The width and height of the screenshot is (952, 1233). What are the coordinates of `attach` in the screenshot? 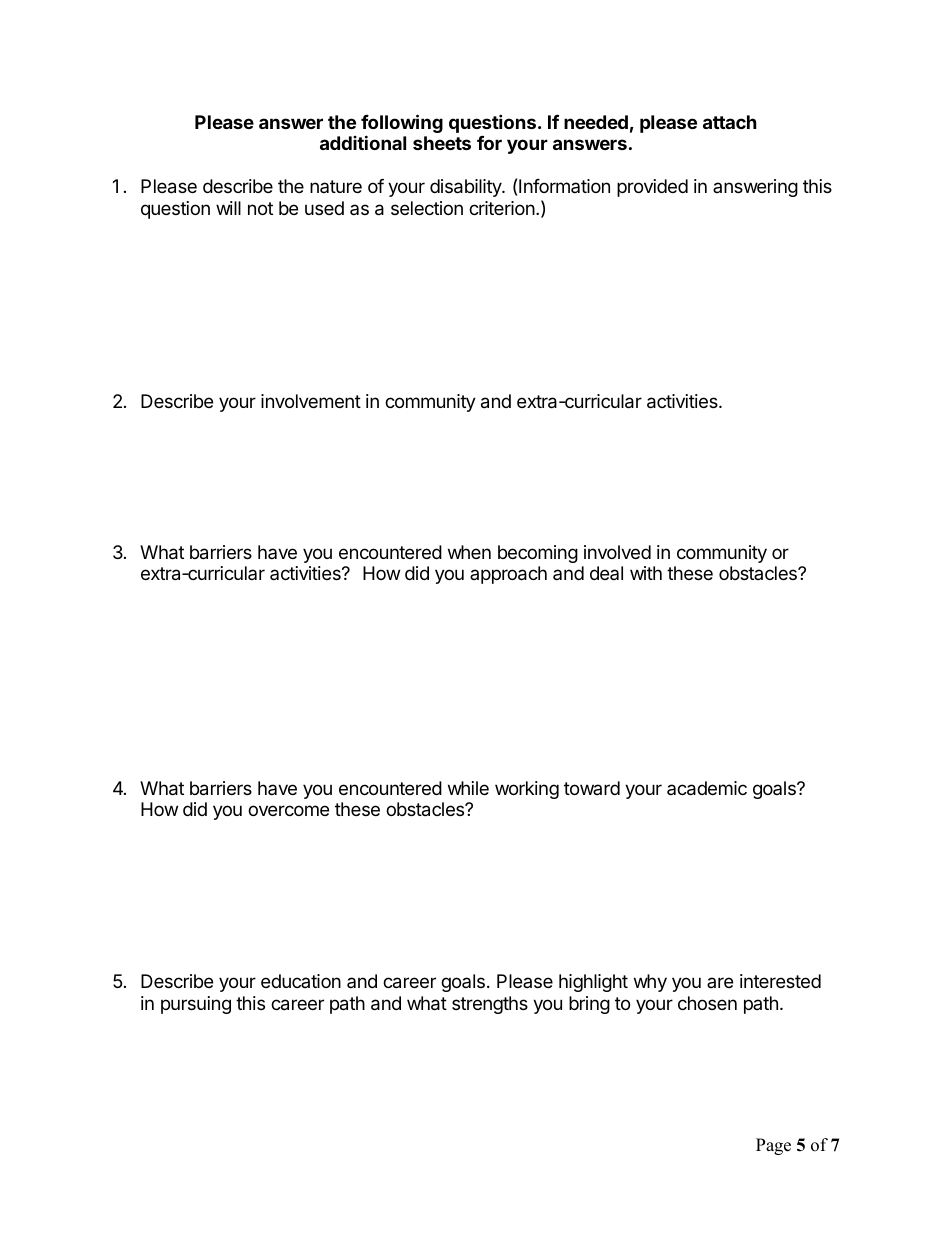 It's located at (730, 122).
